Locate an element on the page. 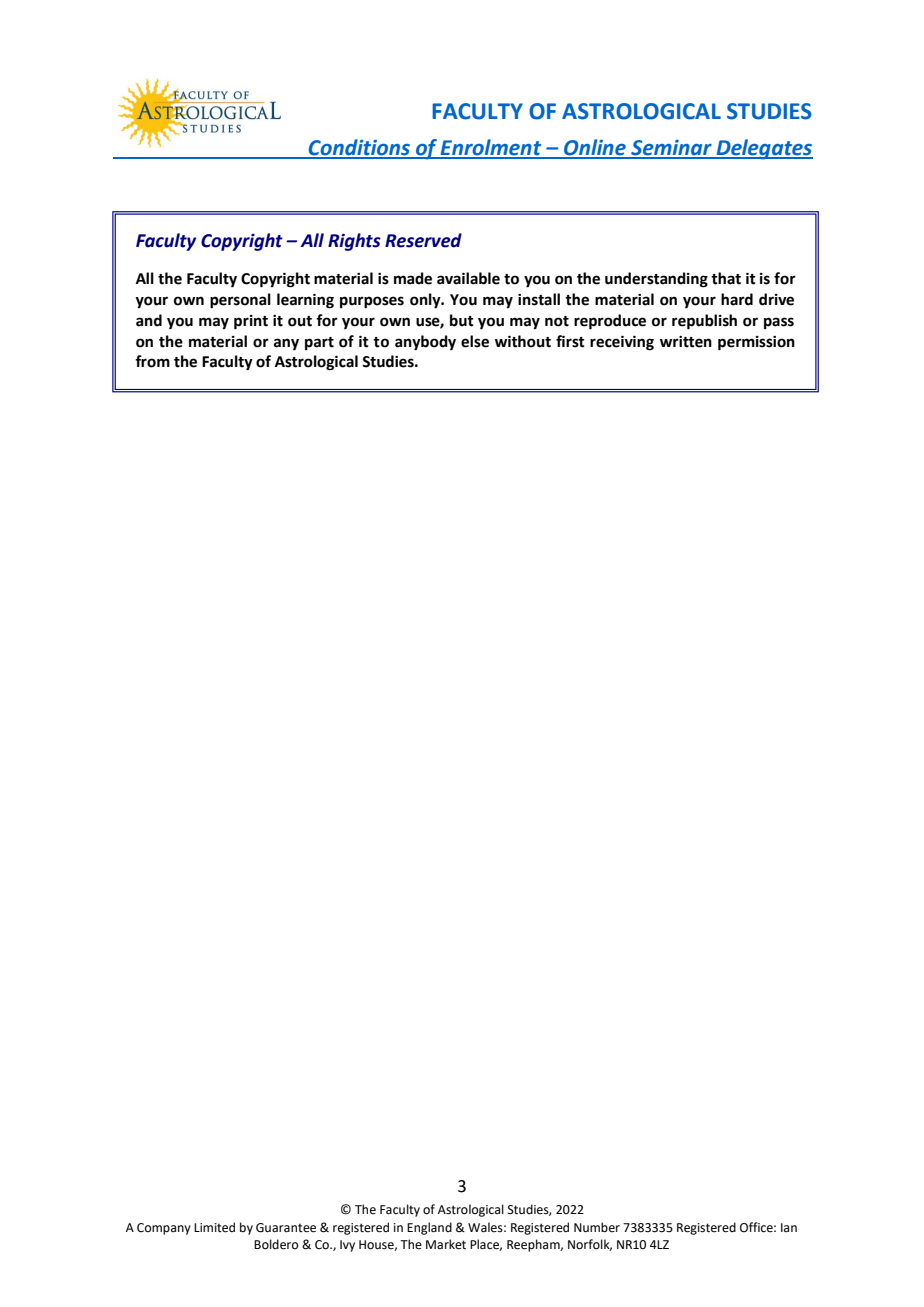  Market is located at coordinates (446, 1244).
